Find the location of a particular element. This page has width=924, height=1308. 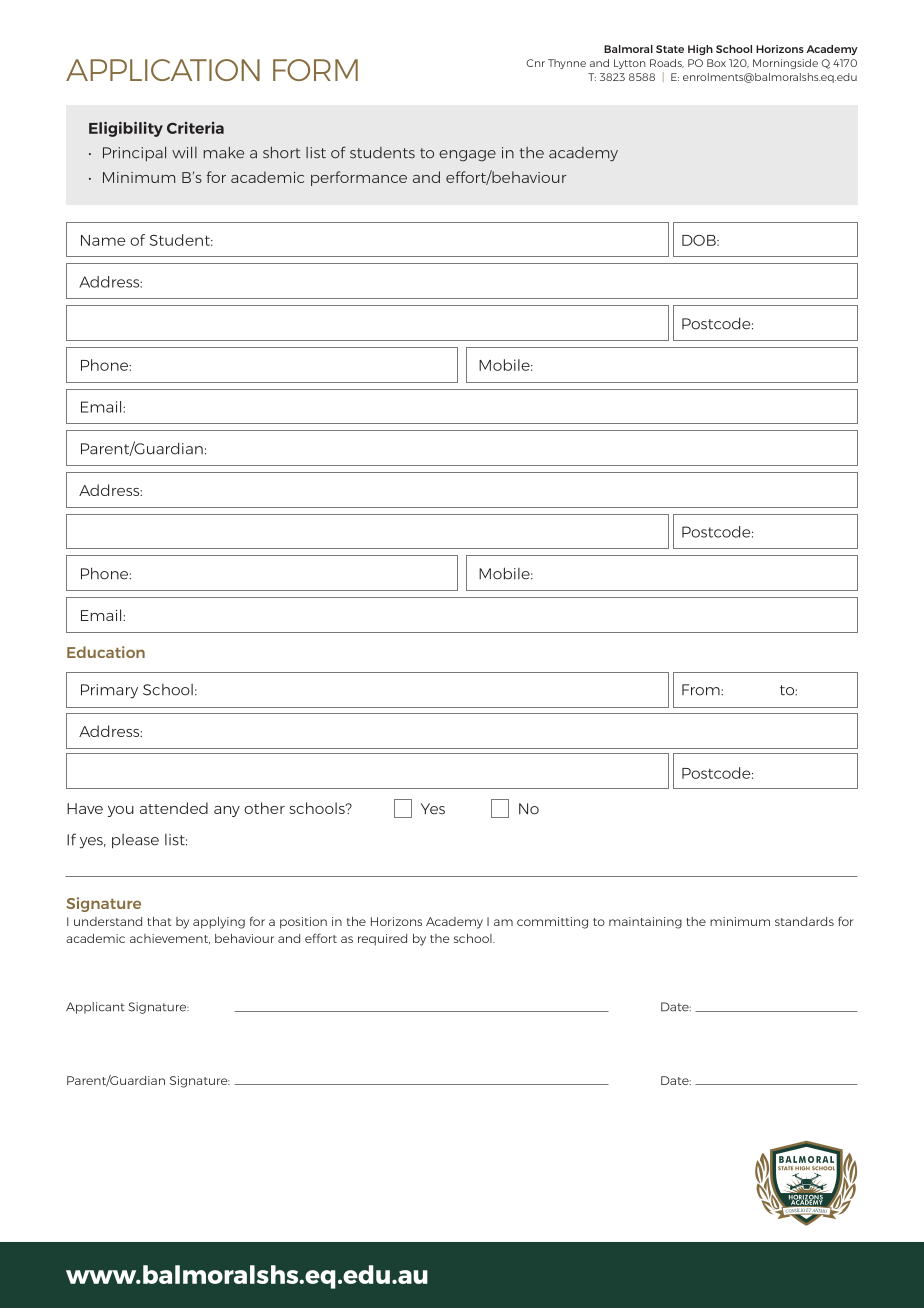

Lytton is located at coordinates (630, 64).
